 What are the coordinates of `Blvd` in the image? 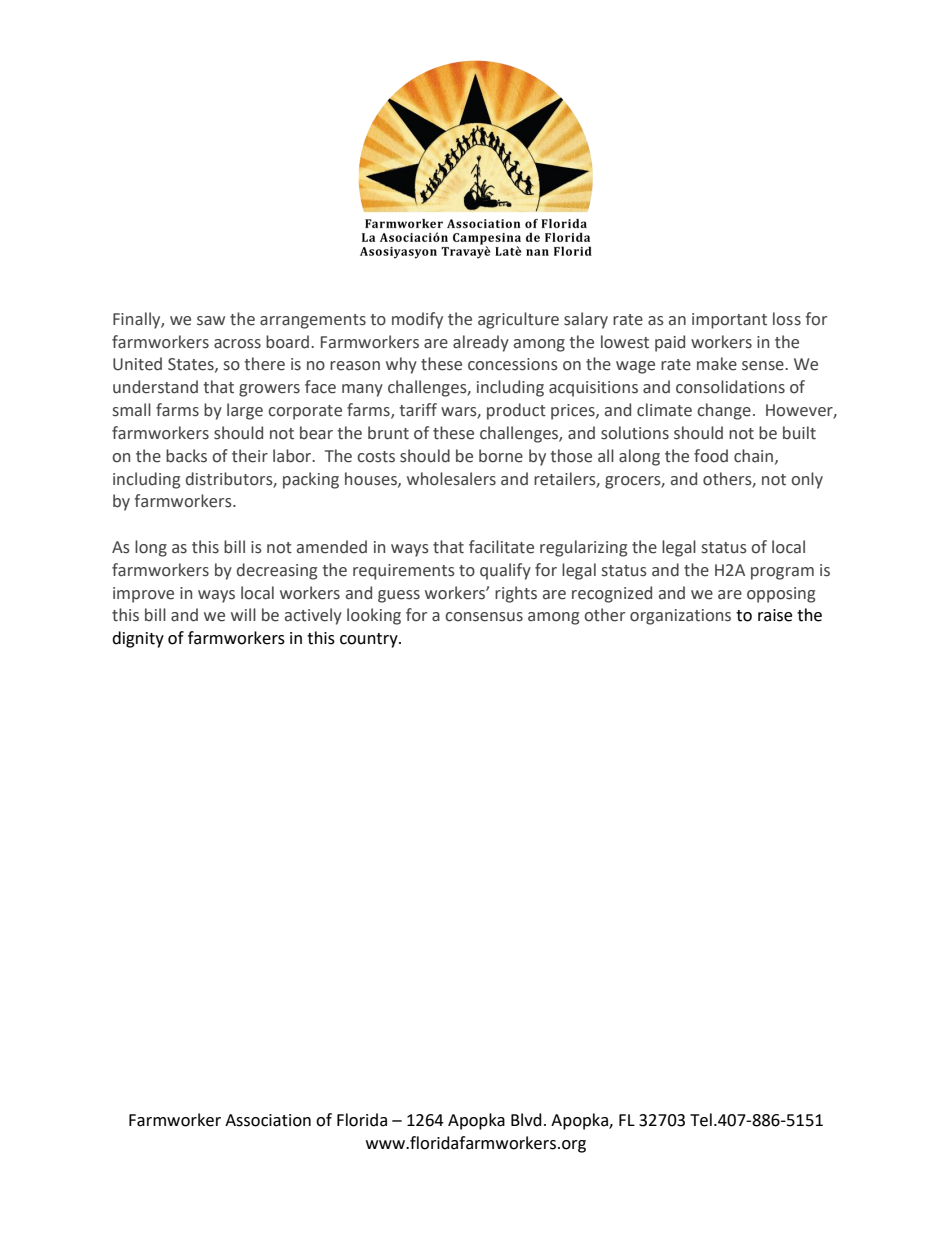 It's located at (526, 1120).
